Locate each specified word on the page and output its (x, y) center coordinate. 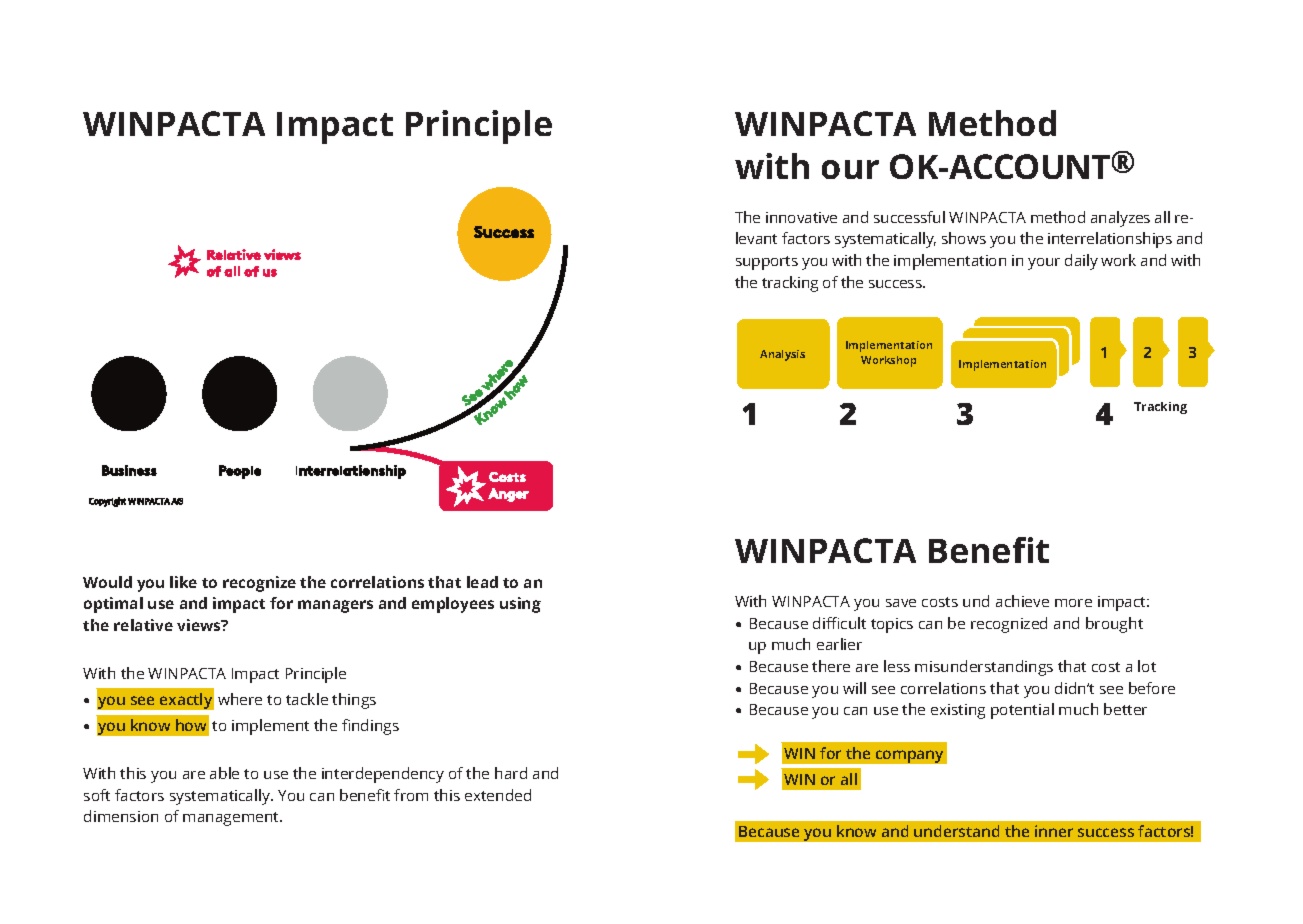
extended (498, 795)
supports (767, 263)
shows (964, 238)
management (232, 819)
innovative (801, 217)
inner (1054, 831)
